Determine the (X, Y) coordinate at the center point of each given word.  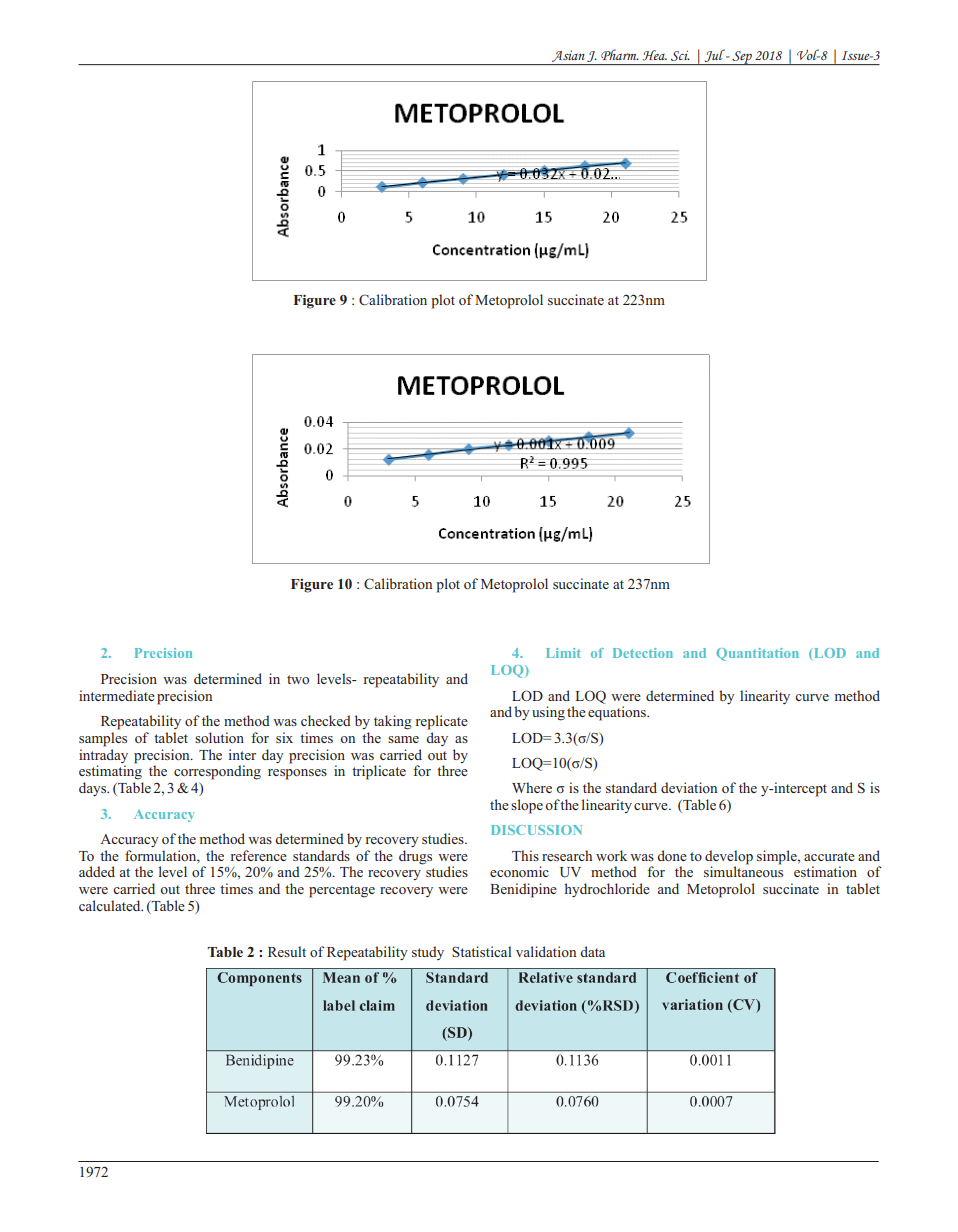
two (298, 679)
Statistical (482, 951)
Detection (643, 653)
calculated (111, 905)
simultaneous (743, 870)
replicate (442, 722)
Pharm (620, 54)
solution (219, 737)
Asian (568, 56)
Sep (742, 58)
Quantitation (757, 654)
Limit (563, 653)
